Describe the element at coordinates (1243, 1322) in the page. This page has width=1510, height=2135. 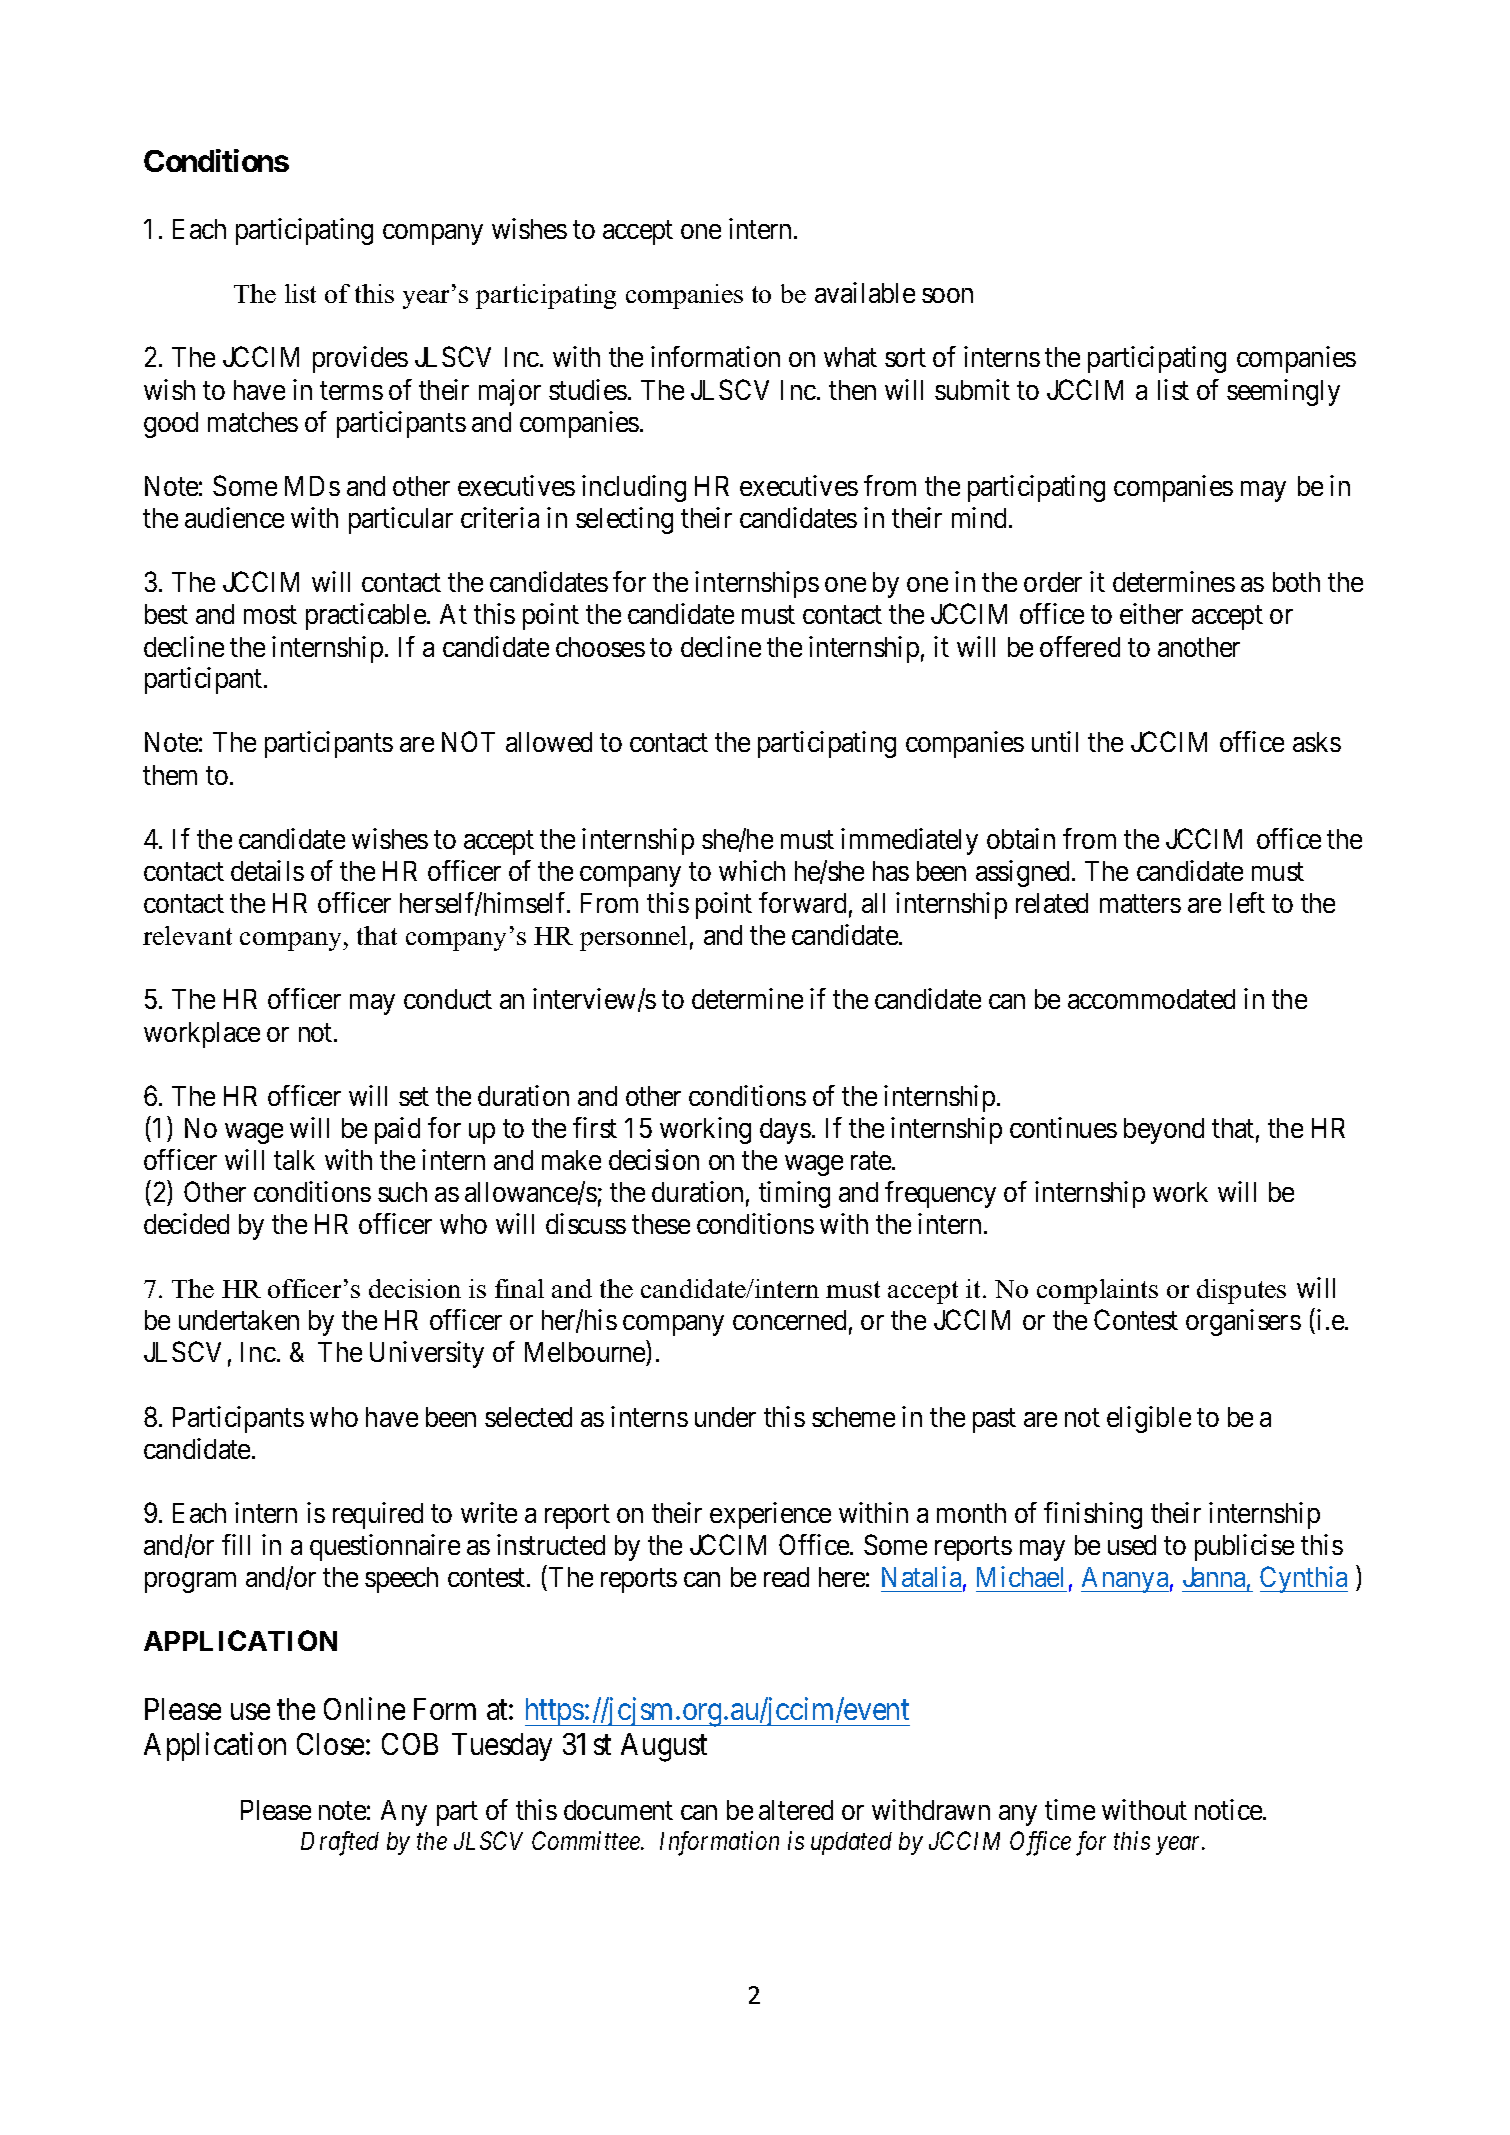
I see `organisers` at that location.
